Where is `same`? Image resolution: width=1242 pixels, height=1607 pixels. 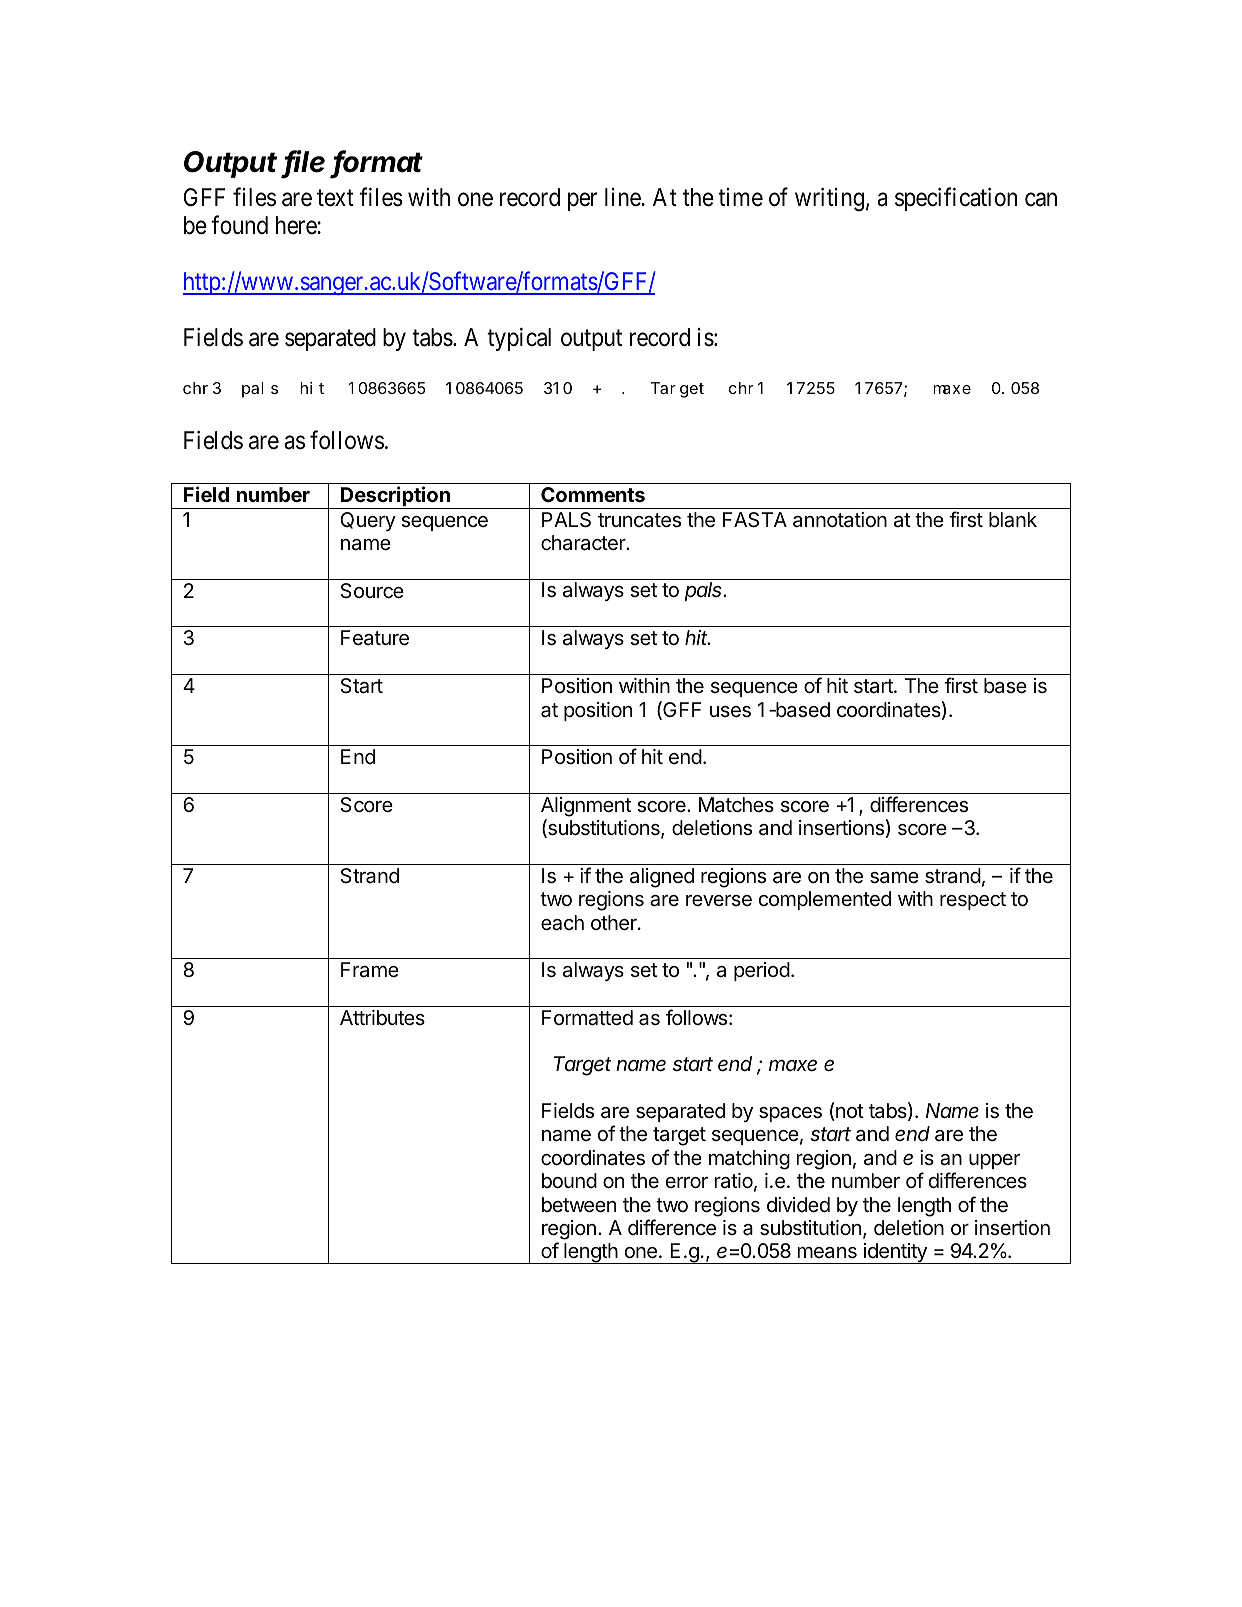
same is located at coordinates (894, 878).
